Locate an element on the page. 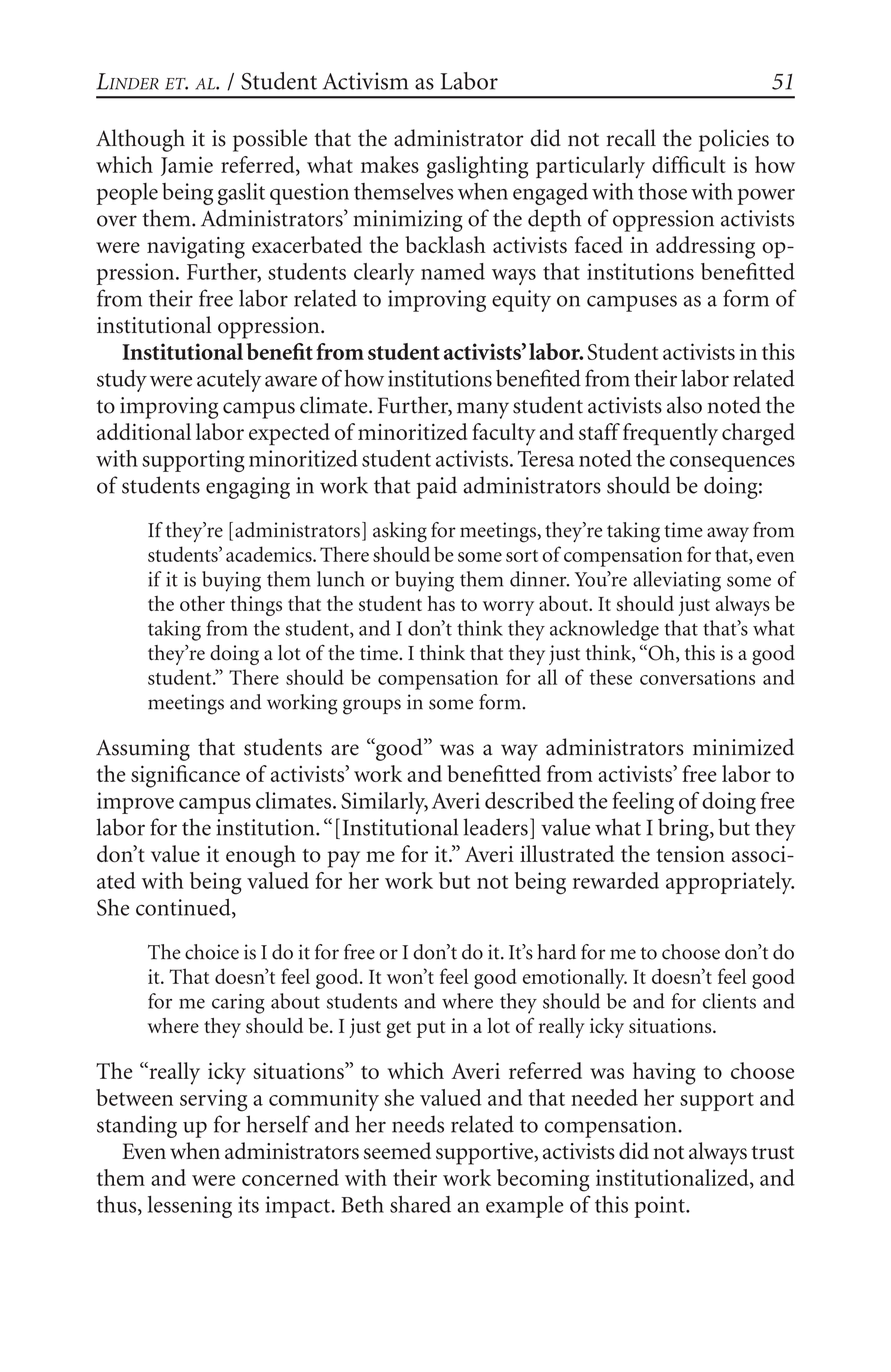 Image resolution: width=891 pixels, height=1372 pixels. policies is located at coordinates (734, 140).
